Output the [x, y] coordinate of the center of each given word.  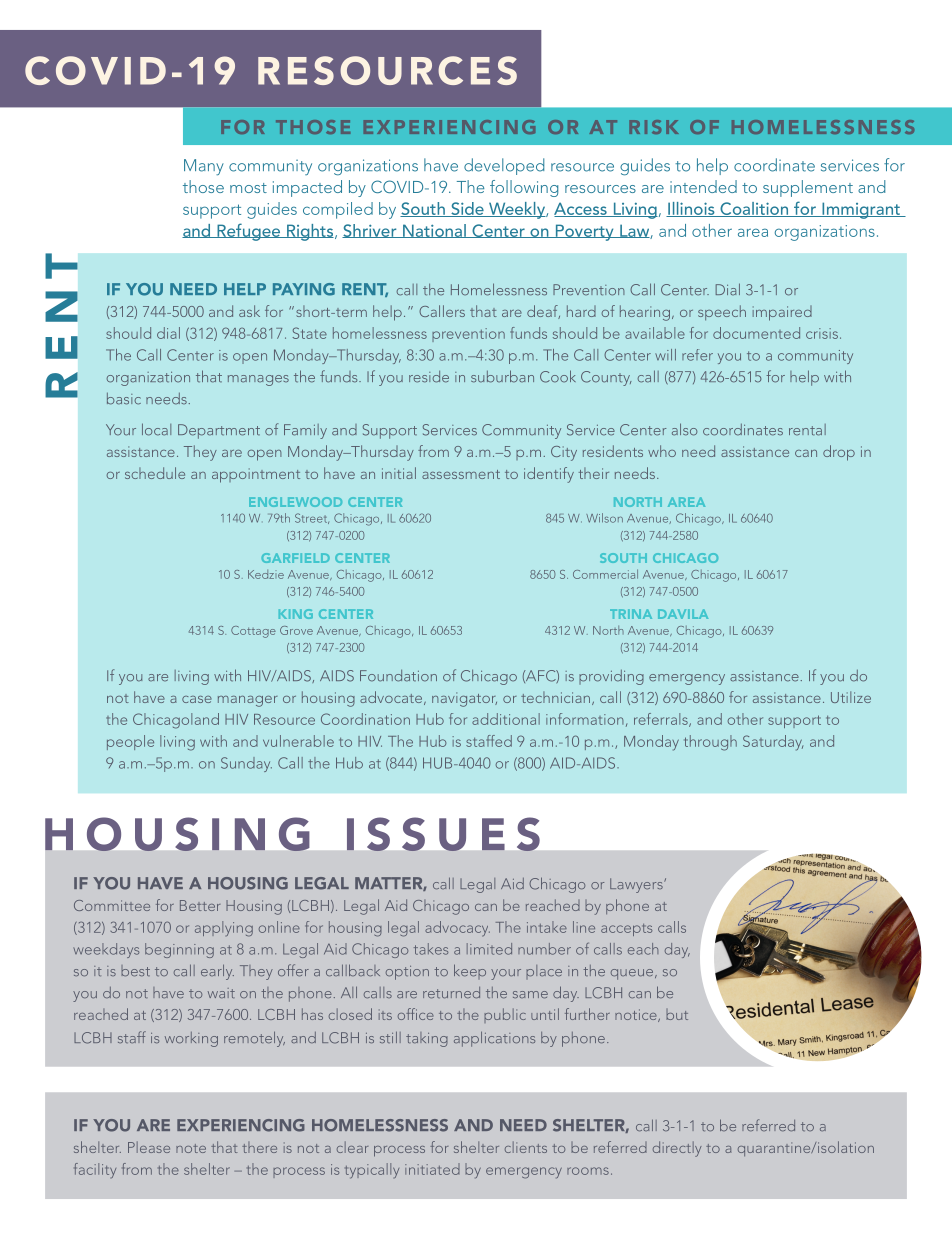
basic [124, 399]
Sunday [246, 764]
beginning [179, 950]
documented [756, 333]
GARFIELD [296, 558]
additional [506, 719]
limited [489, 949]
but [677, 1014]
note [191, 1148]
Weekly [517, 210]
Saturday [773, 743]
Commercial [605, 574]
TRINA [631, 614]
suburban [502, 376]
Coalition [754, 209]
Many [204, 167]
